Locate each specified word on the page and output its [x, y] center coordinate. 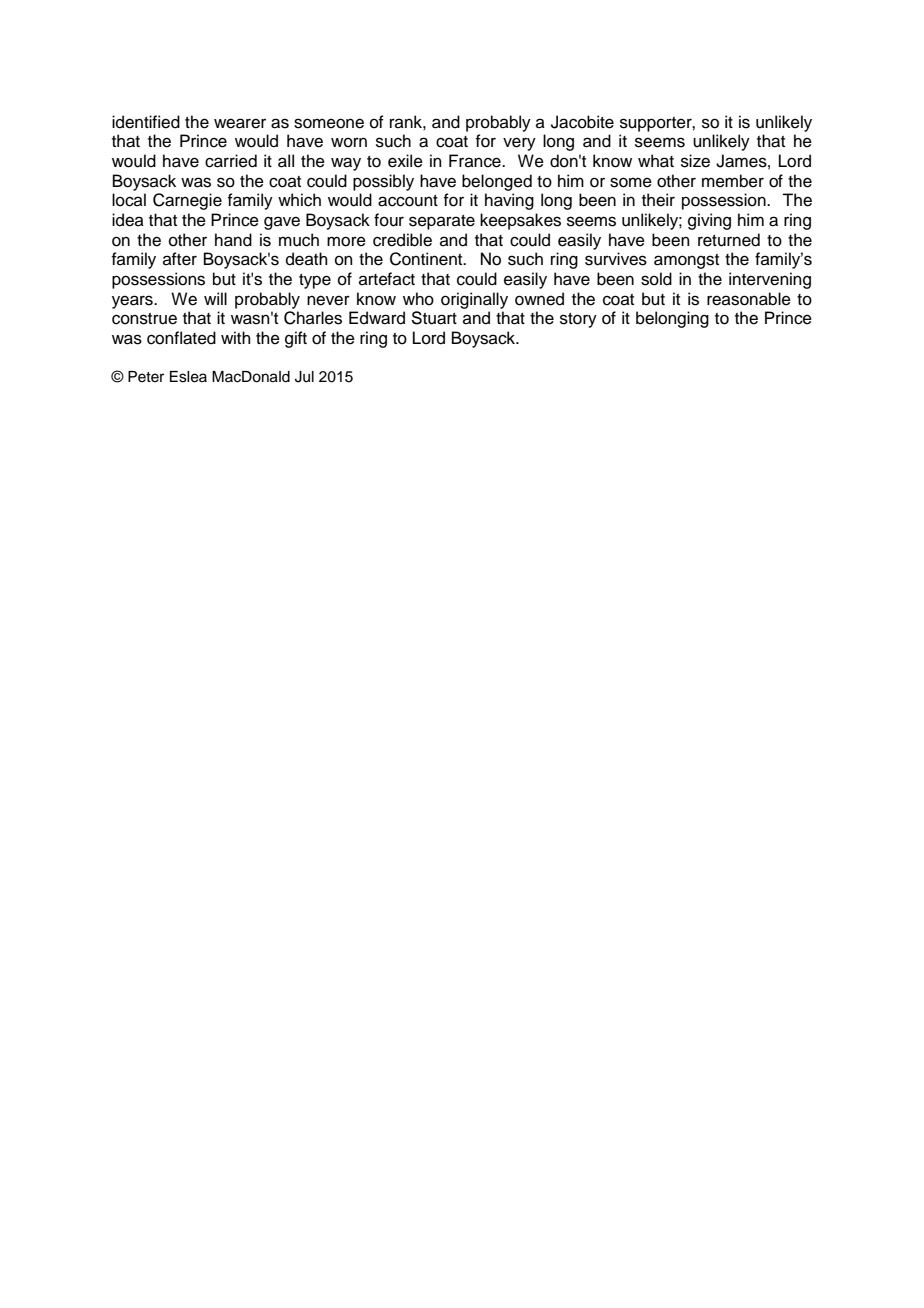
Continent [427, 259]
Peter [146, 377]
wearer [240, 123]
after [180, 259]
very [519, 144]
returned [729, 240]
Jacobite [582, 122]
